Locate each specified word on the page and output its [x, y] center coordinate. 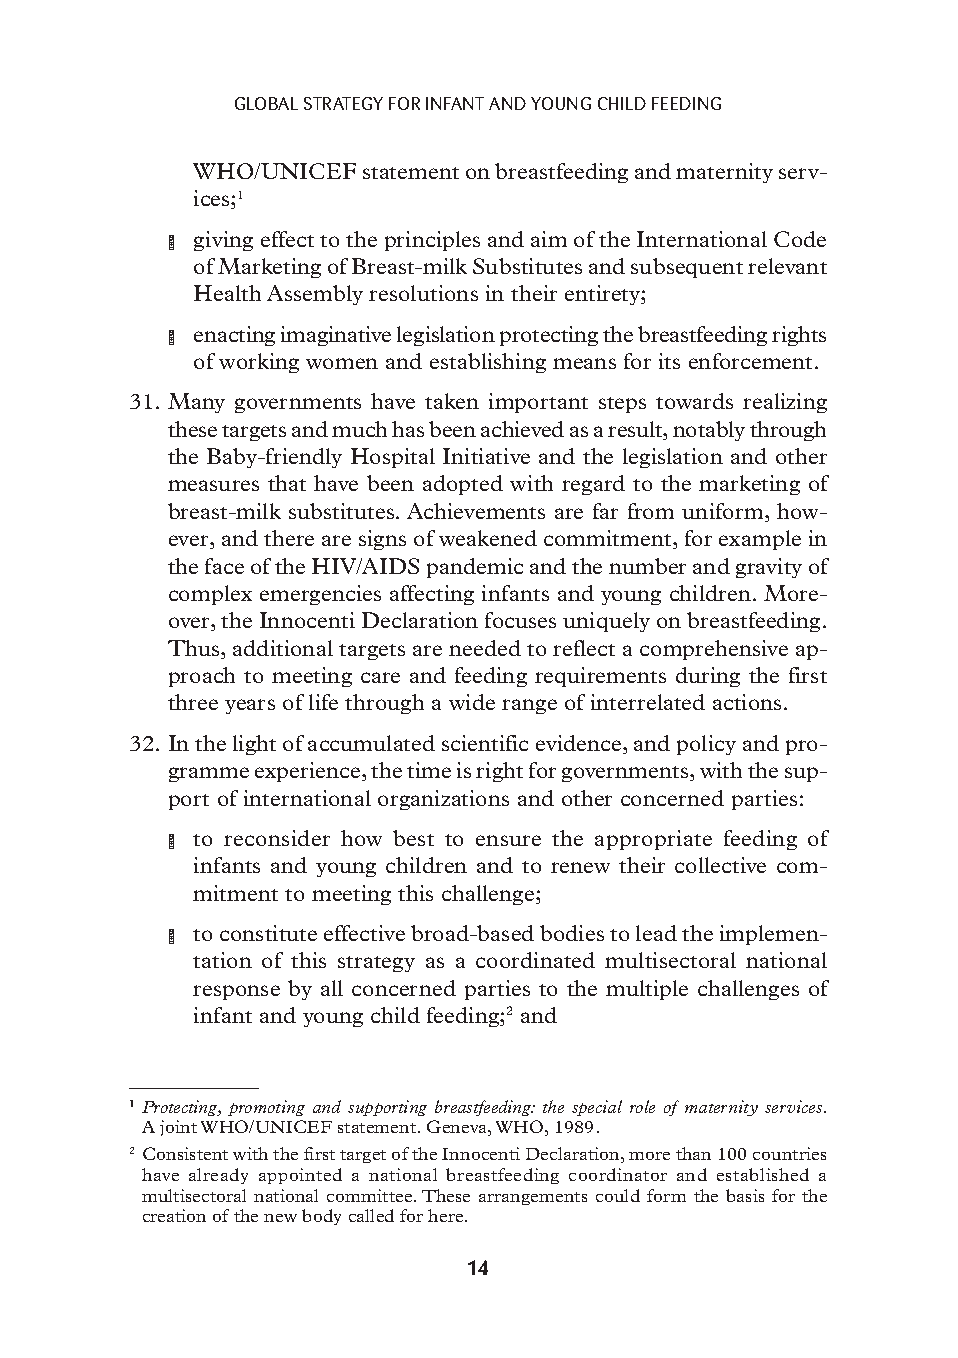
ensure [508, 840]
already [218, 1176]
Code [800, 239]
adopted [463, 485]
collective [720, 865]
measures [213, 485]
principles [432, 241]
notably [709, 431]
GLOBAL [266, 103]
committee [371, 1195]
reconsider [277, 838]
